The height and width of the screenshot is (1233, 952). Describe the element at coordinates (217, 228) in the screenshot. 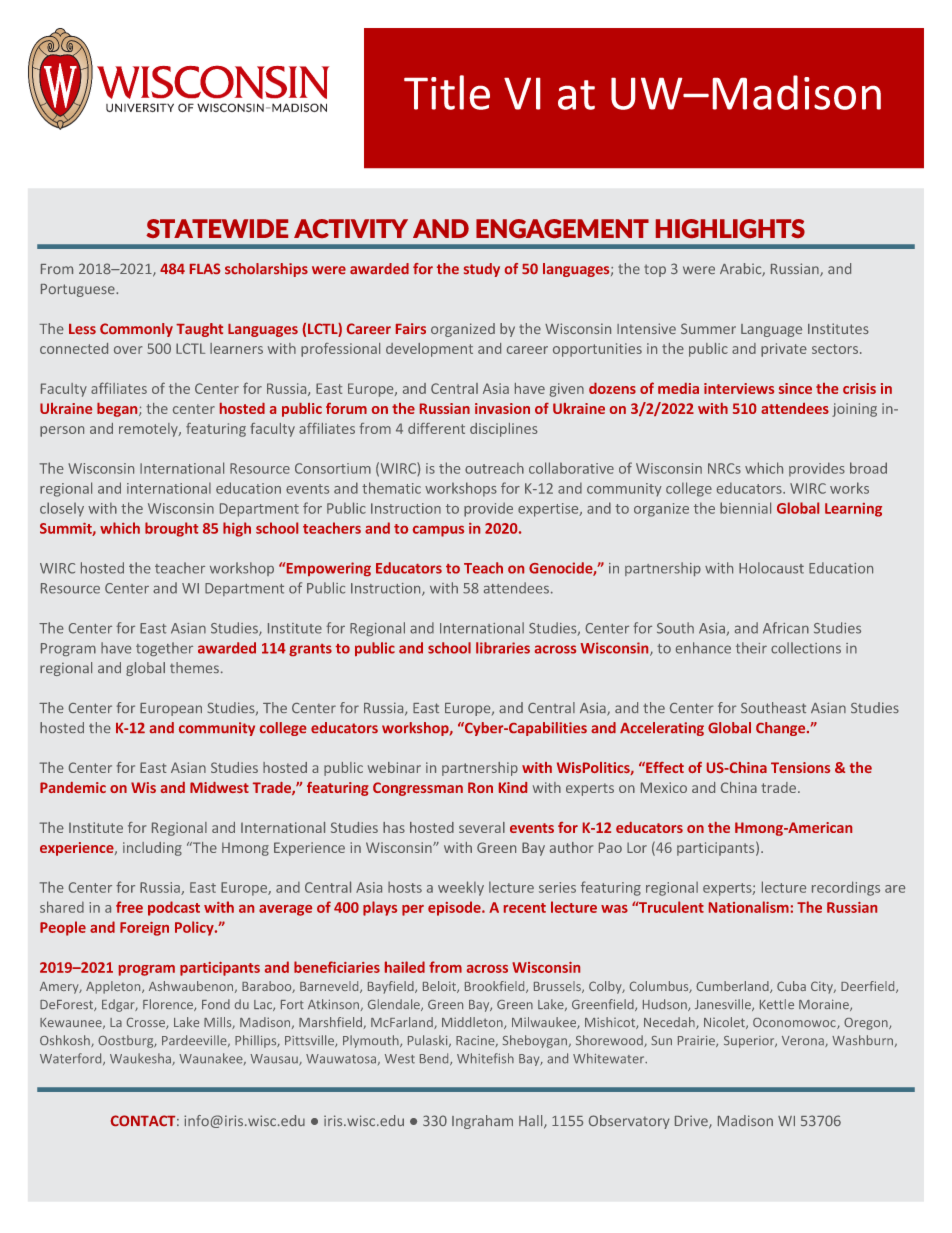

I see `STATEWIDE` at that location.
